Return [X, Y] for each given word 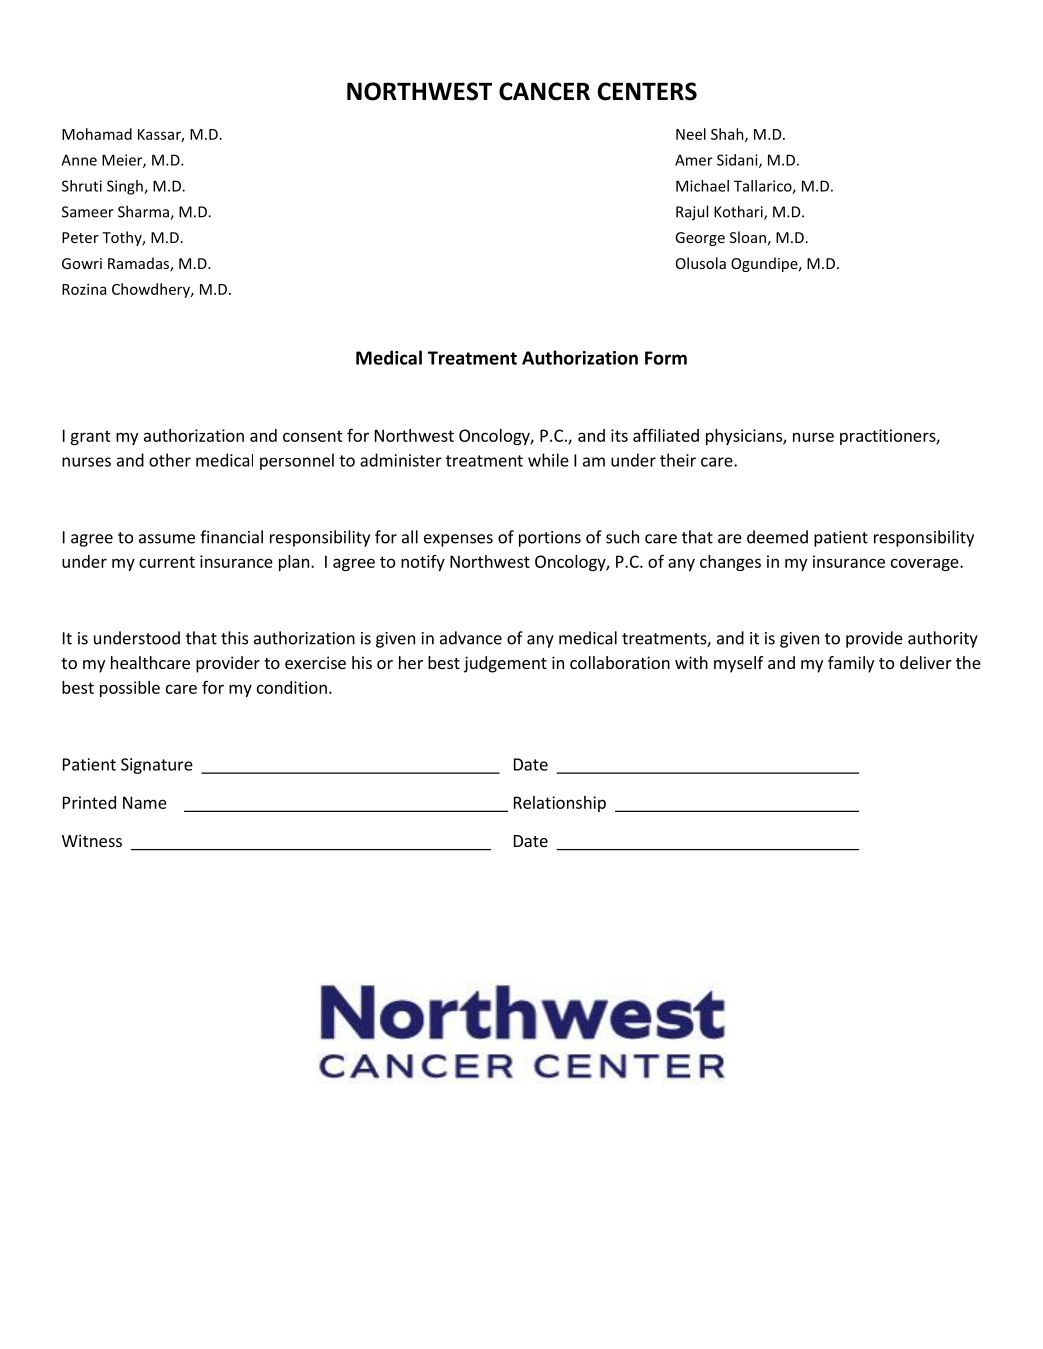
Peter [80, 237]
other [170, 460]
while [548, 460]
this [234, 638]
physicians [745, 437]
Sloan [748, 237]
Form [666, 358]
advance [471, 638]
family [851, 664]
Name [145, 802]
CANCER [544, 91]
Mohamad [97, 134]
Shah [728, 135]
